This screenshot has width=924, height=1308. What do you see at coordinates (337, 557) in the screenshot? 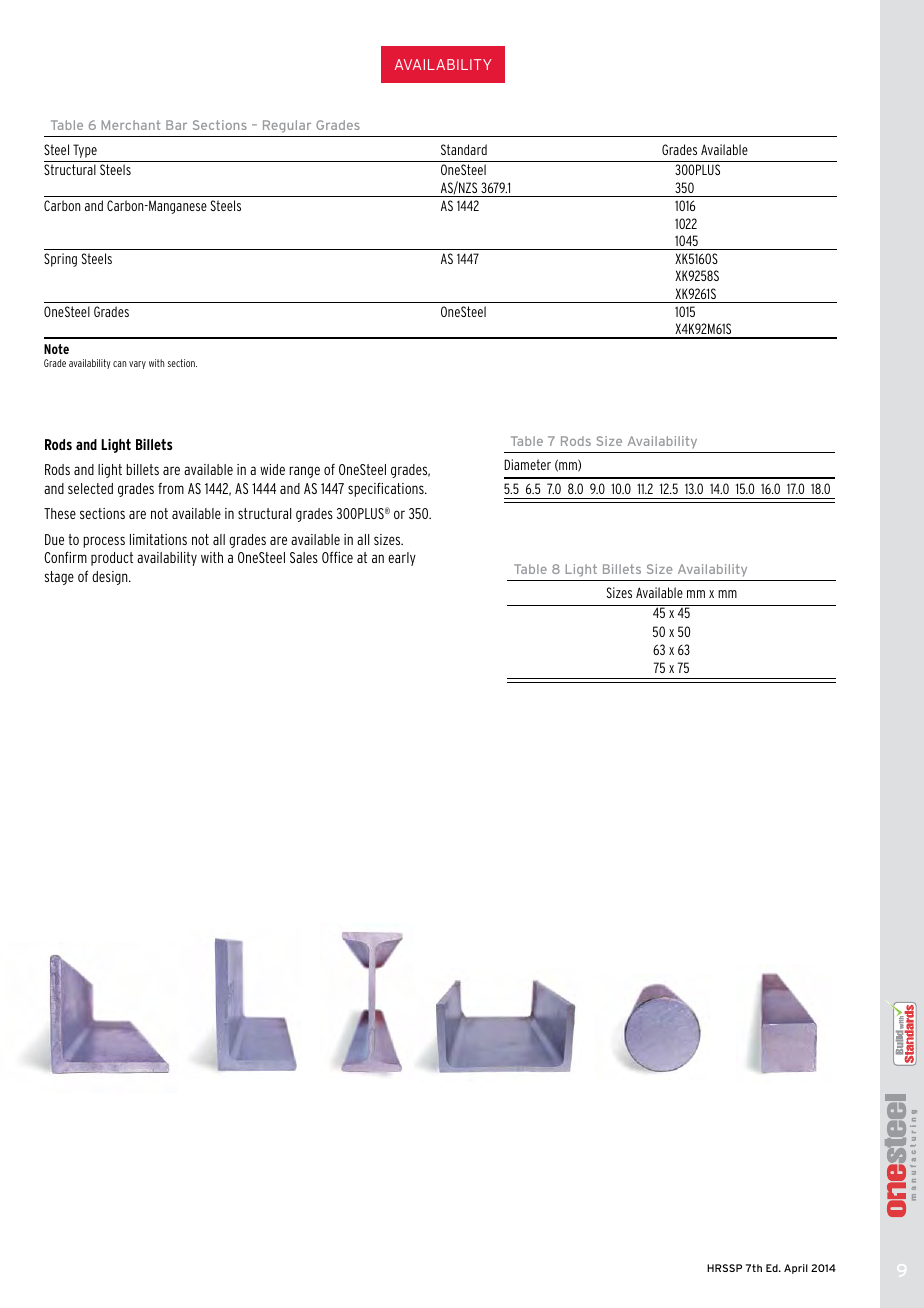
I see `Office` at bounding box center [337, 557].
